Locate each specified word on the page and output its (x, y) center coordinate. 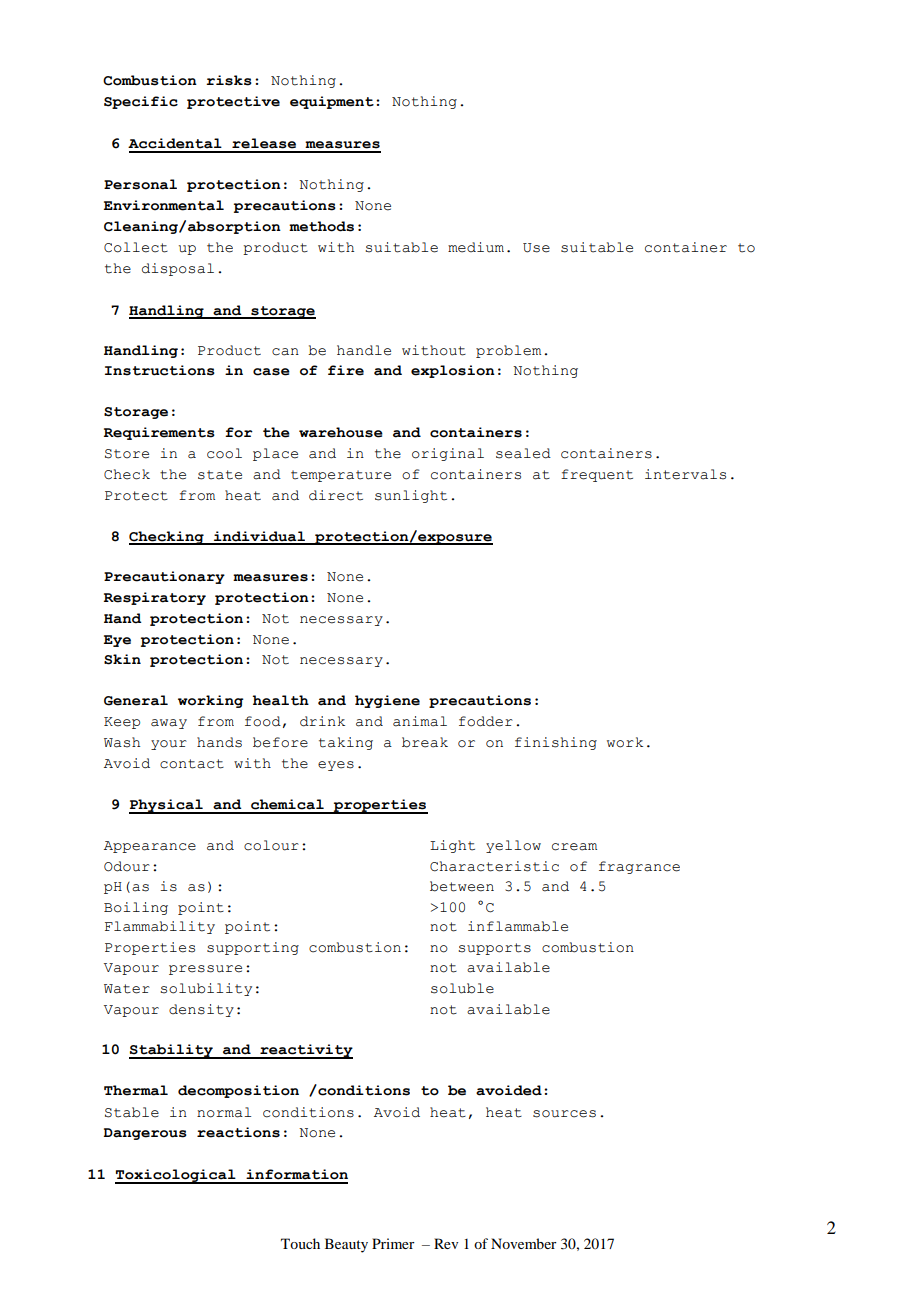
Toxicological (176, 1176)
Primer (393, 1243)
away (169, 724)
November (524, 1243)
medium (476, 247)
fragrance (639, 867)
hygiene (387, 701)
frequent (597, 475)
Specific (141, 102)
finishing (556, 743)
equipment (332, 102)
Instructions (160, 370)
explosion (453, 371)
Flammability (160, 927)
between (462, 886)
